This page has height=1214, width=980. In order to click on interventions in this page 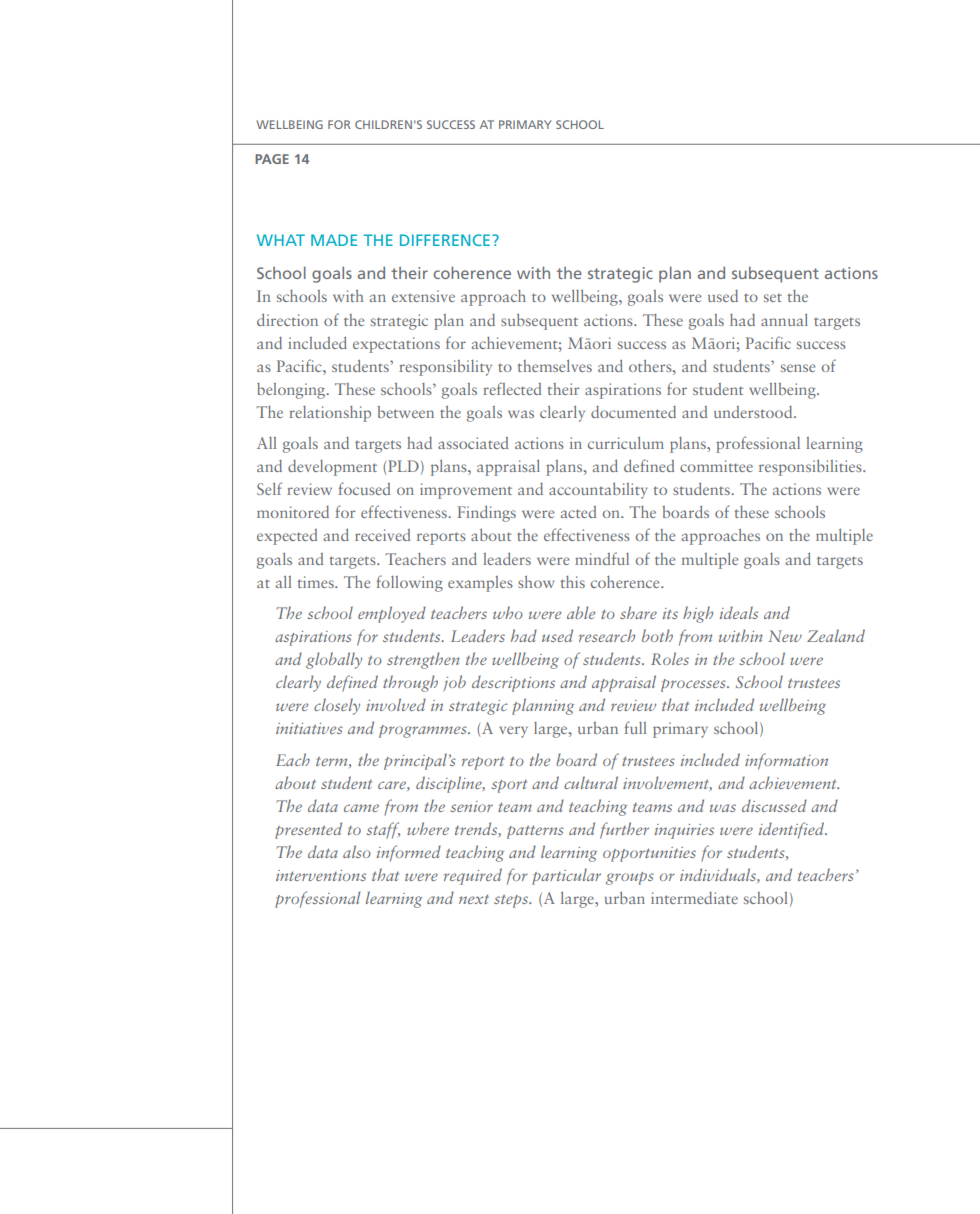, I will do `click(321, 875)`.
